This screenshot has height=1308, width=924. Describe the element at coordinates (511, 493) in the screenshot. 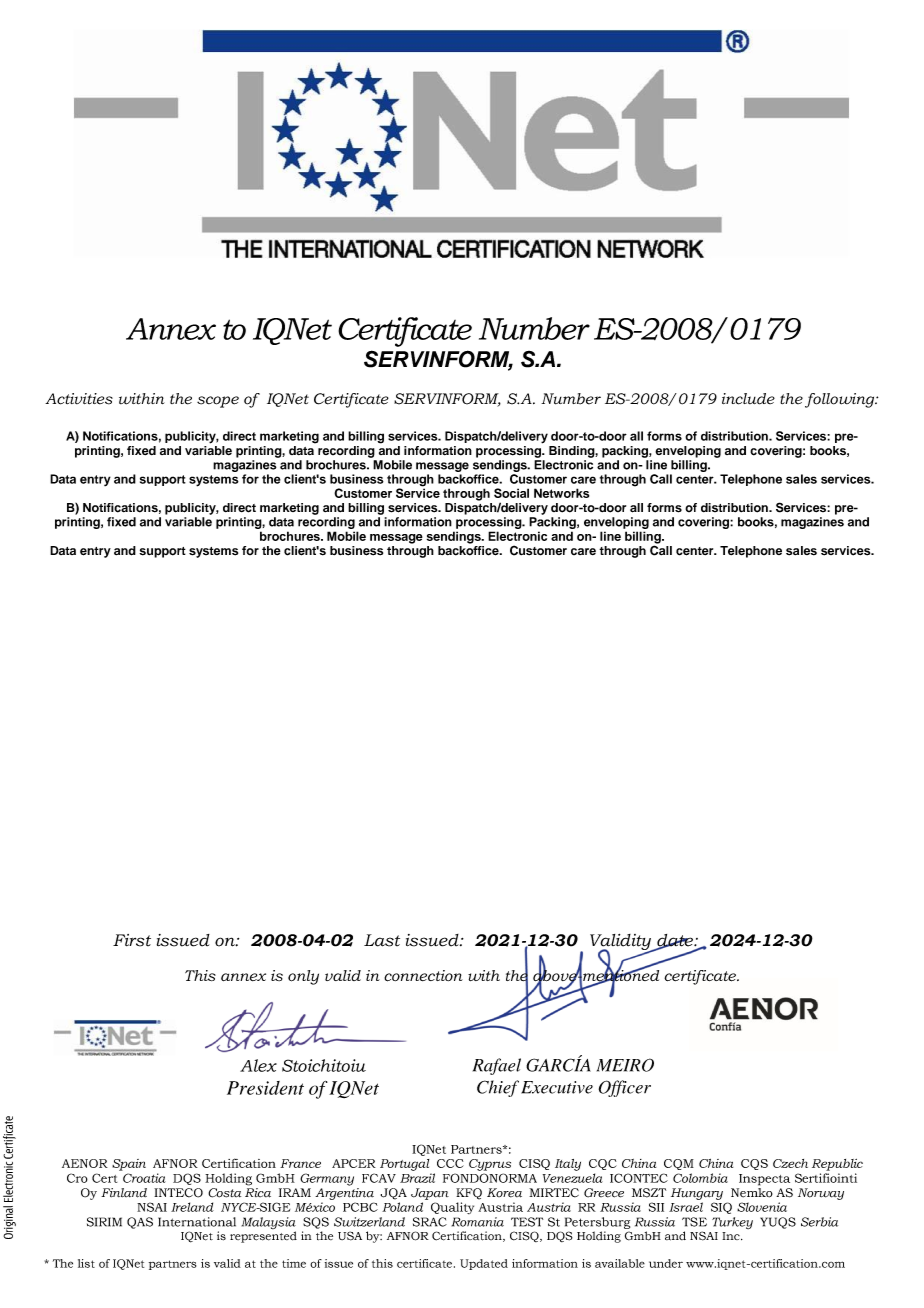

I see `Social` at that location.
